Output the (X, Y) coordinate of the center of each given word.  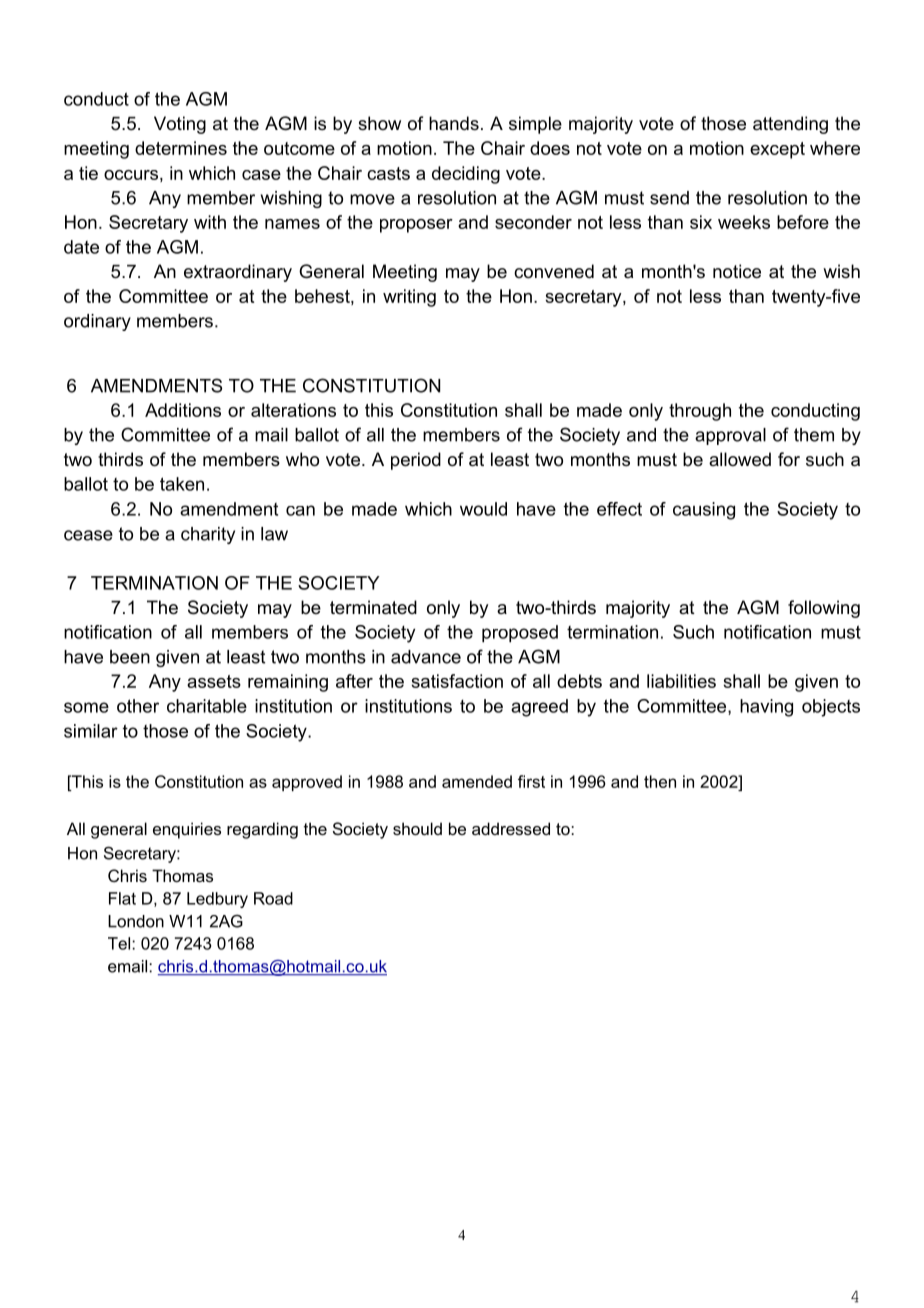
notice (737, 271)
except (777, 150)
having (766, 708)
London (136, 921)
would (483, 509)
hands (454, 123)
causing (704, 511)
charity (208, 535)
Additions (183, 410)
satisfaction (457, 681)
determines (181, 148)
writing (409, 298)
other (138, 706)
